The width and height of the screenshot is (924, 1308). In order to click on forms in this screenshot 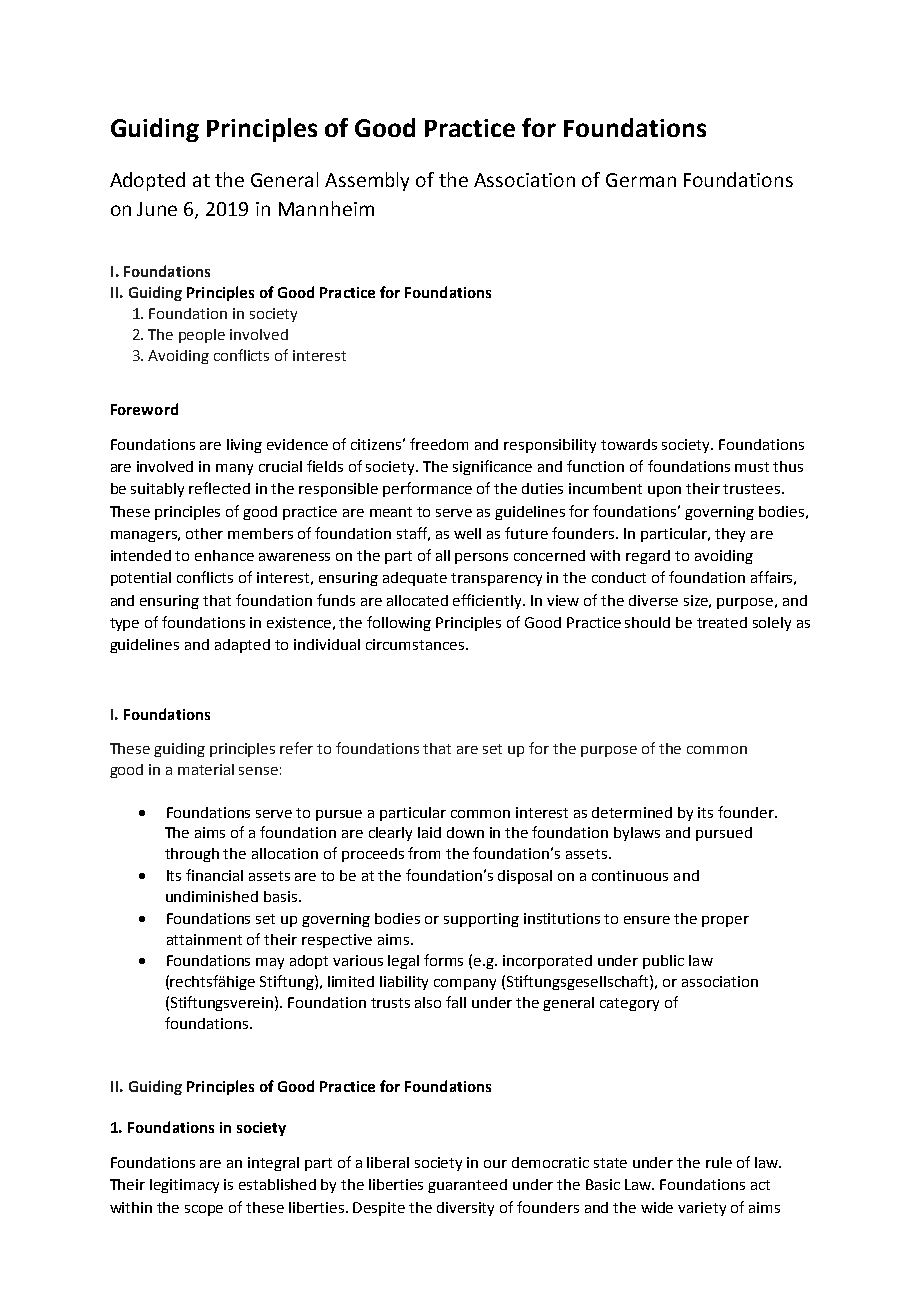, I will do `click(443, 960)`.
